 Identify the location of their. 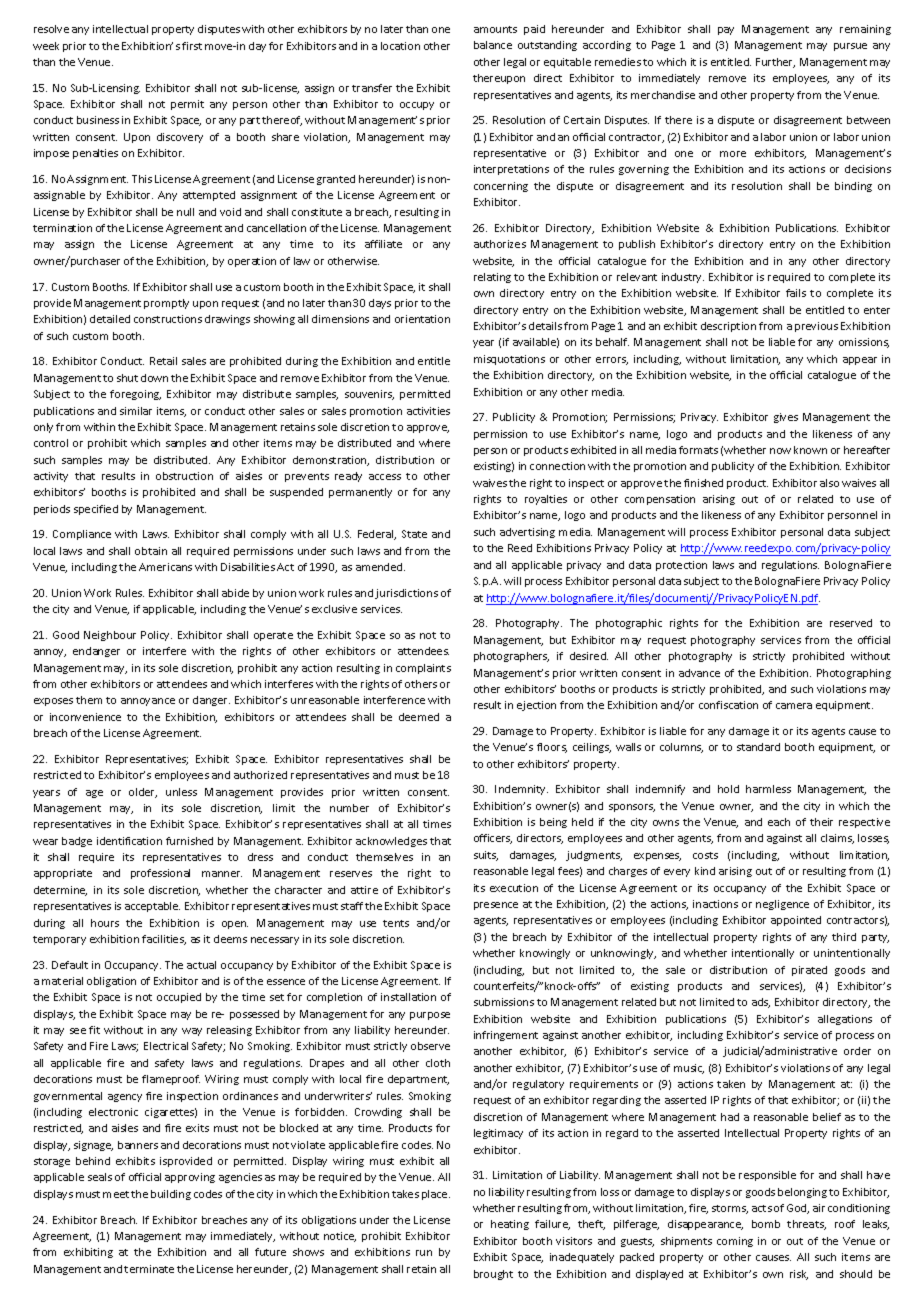
(821, 822).
